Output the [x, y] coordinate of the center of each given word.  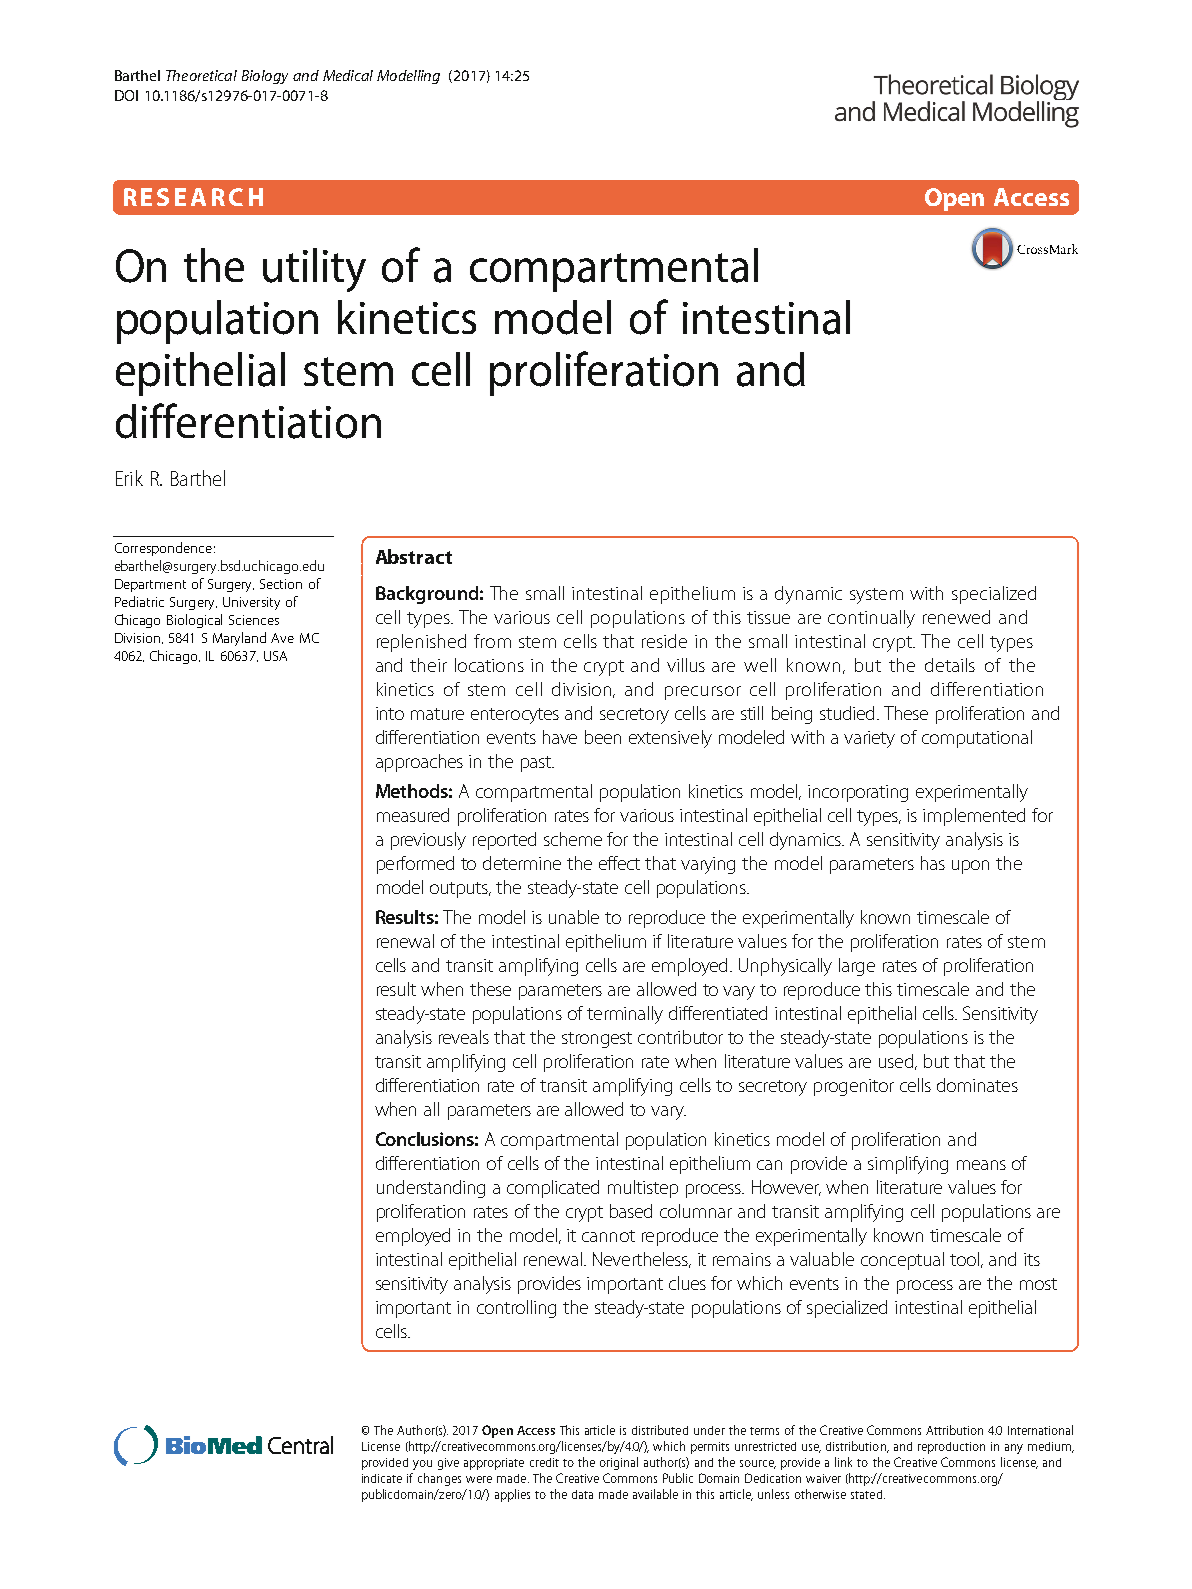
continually [871, 619]
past [537, 764]
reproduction [951, 1448]
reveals [464, 1037]
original [619, 1463]
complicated [553, 1189]
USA [275, 656]
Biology [265, 77]
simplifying [908, 1165]
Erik [129, 478]
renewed [956, 617]
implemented [974, 817]
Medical [348, 75]
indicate [382, 1478]
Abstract [414, 556]
